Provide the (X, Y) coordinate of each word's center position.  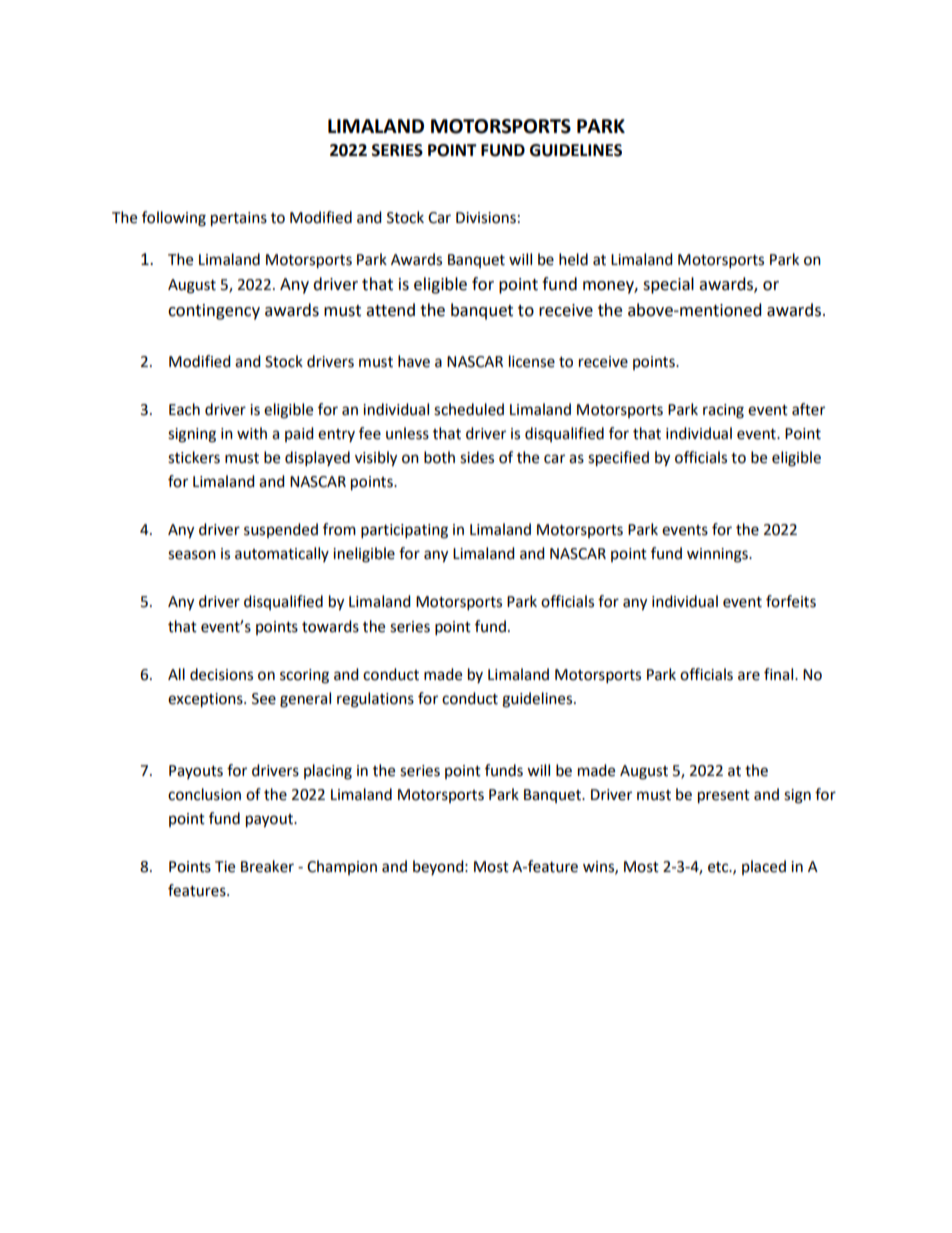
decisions (221, 674)
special (668, 285)
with (252, 433)
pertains (239, 219)
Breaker (267, 866)
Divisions (486, 218)
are (749, 676)
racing (723, 411)
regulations (375, 700)
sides (477, 457)
